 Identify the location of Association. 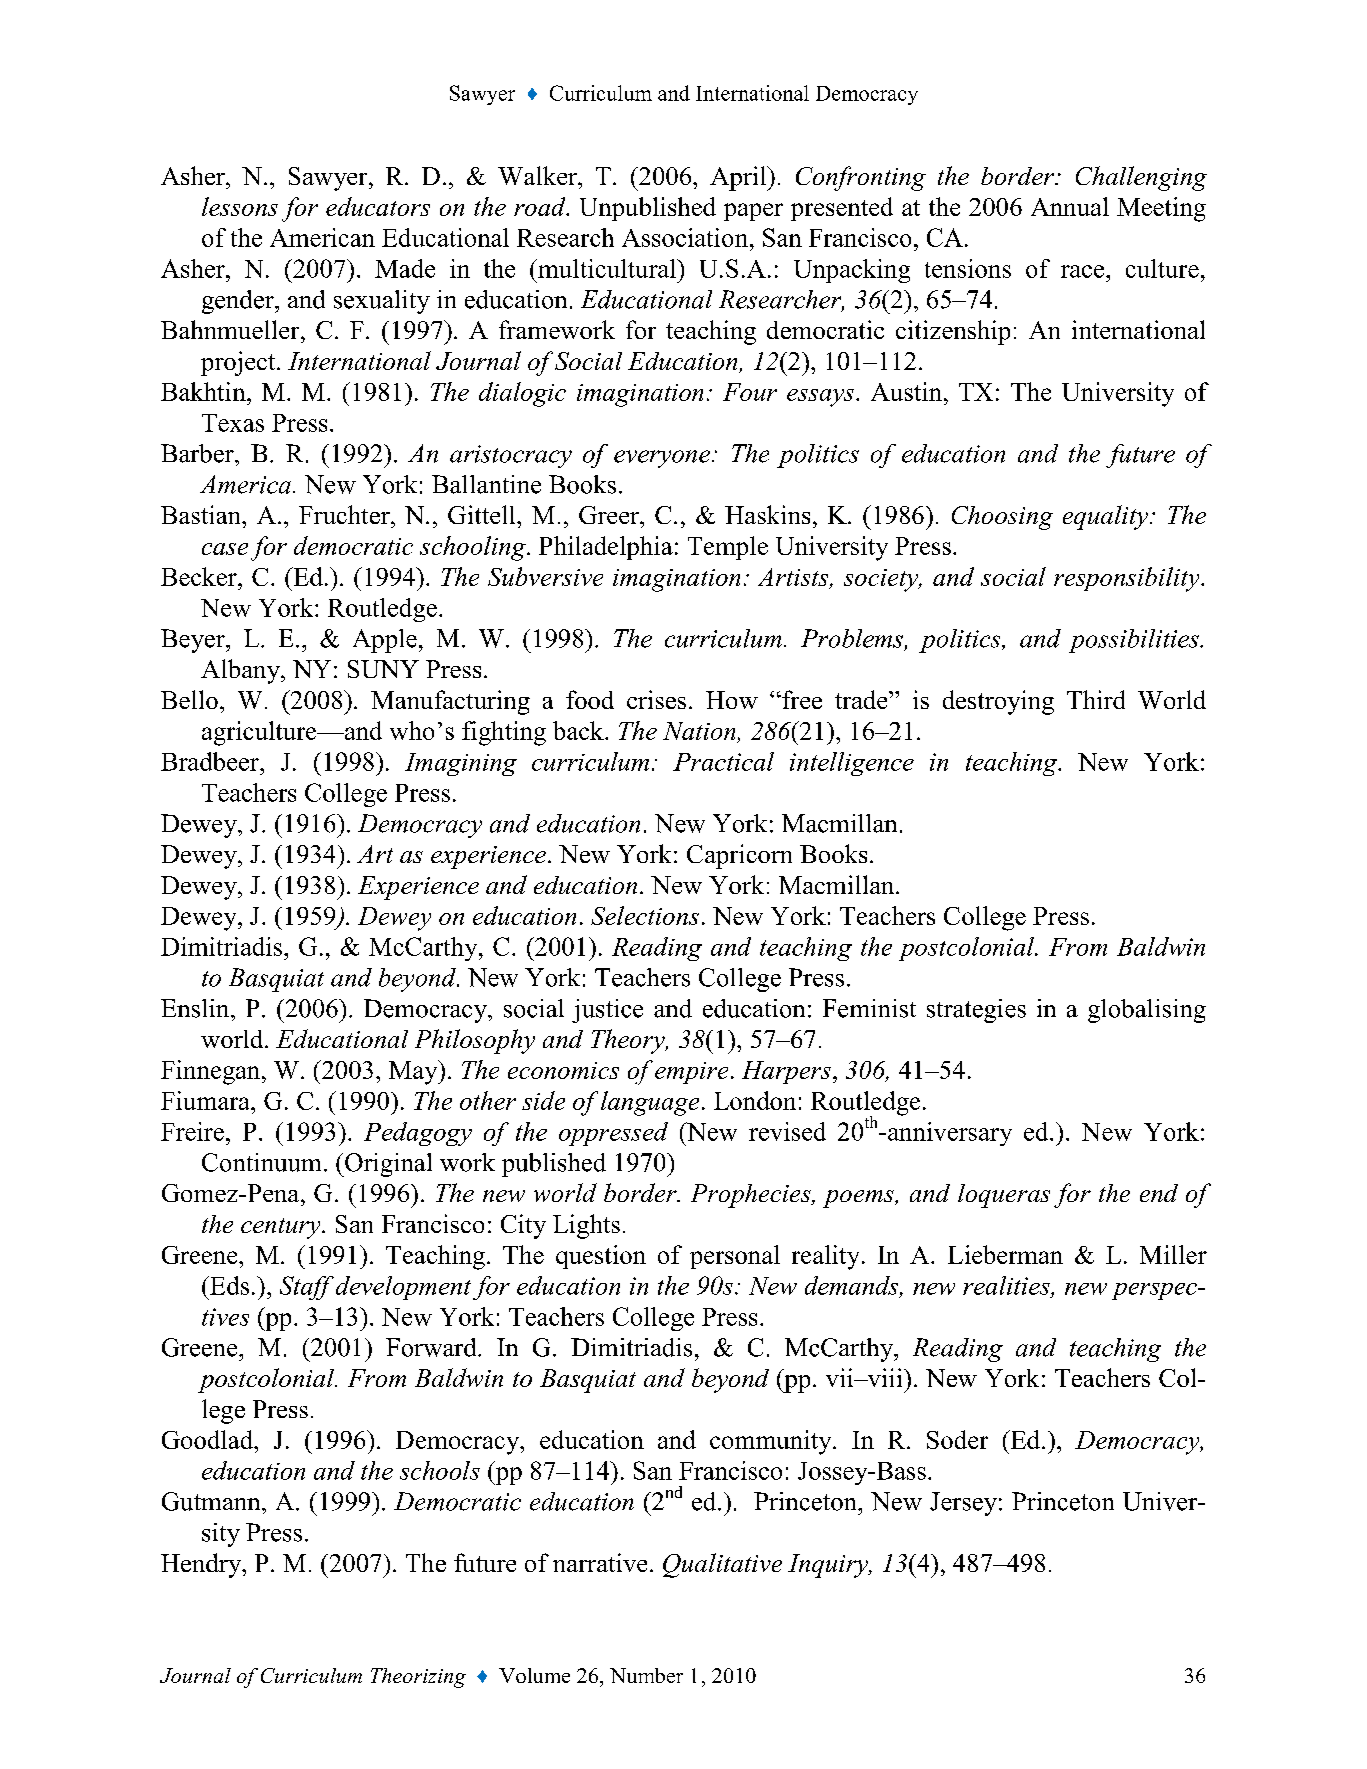
(686, 237).
